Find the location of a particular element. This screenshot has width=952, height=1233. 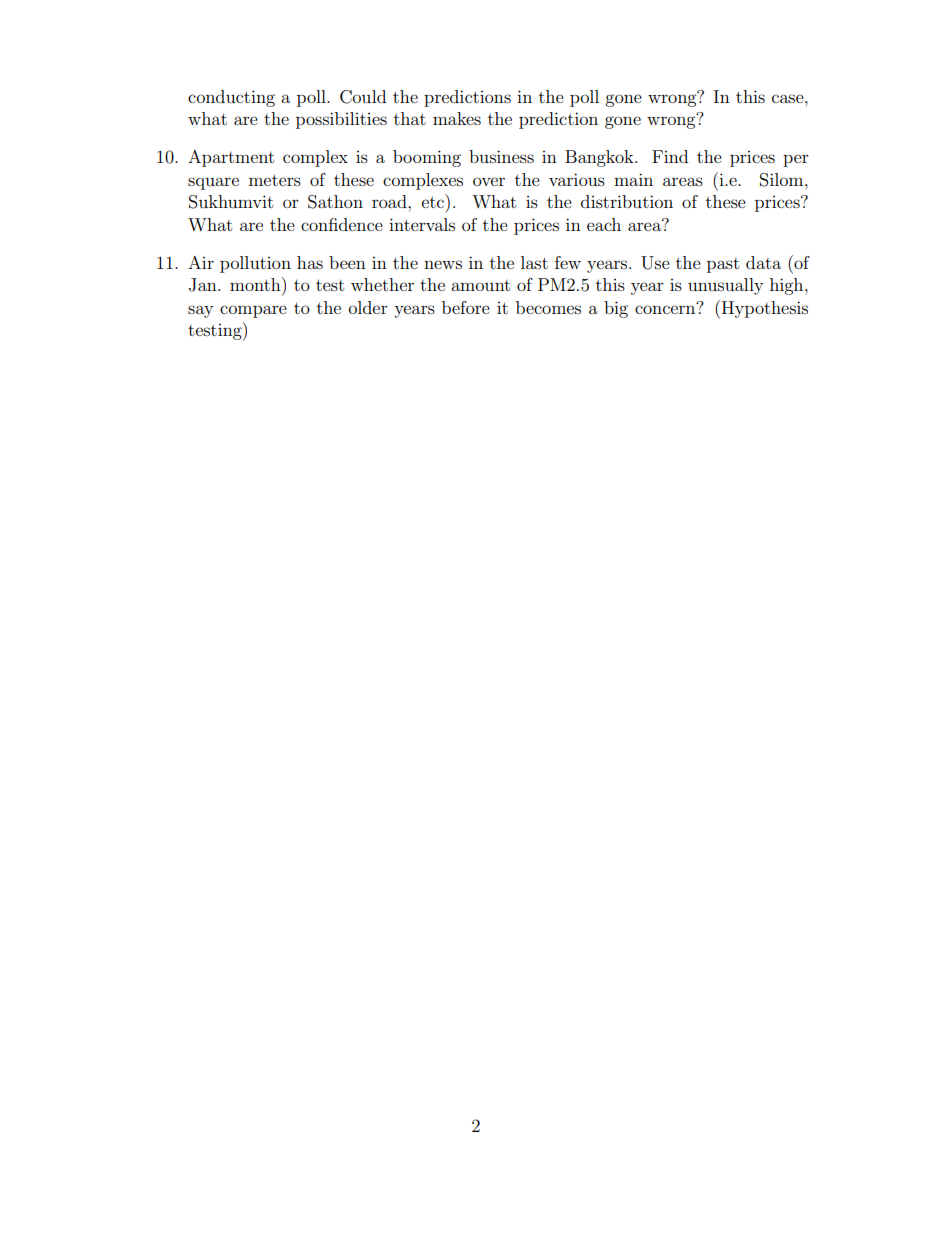

business is located at coordinates (501, 156).
